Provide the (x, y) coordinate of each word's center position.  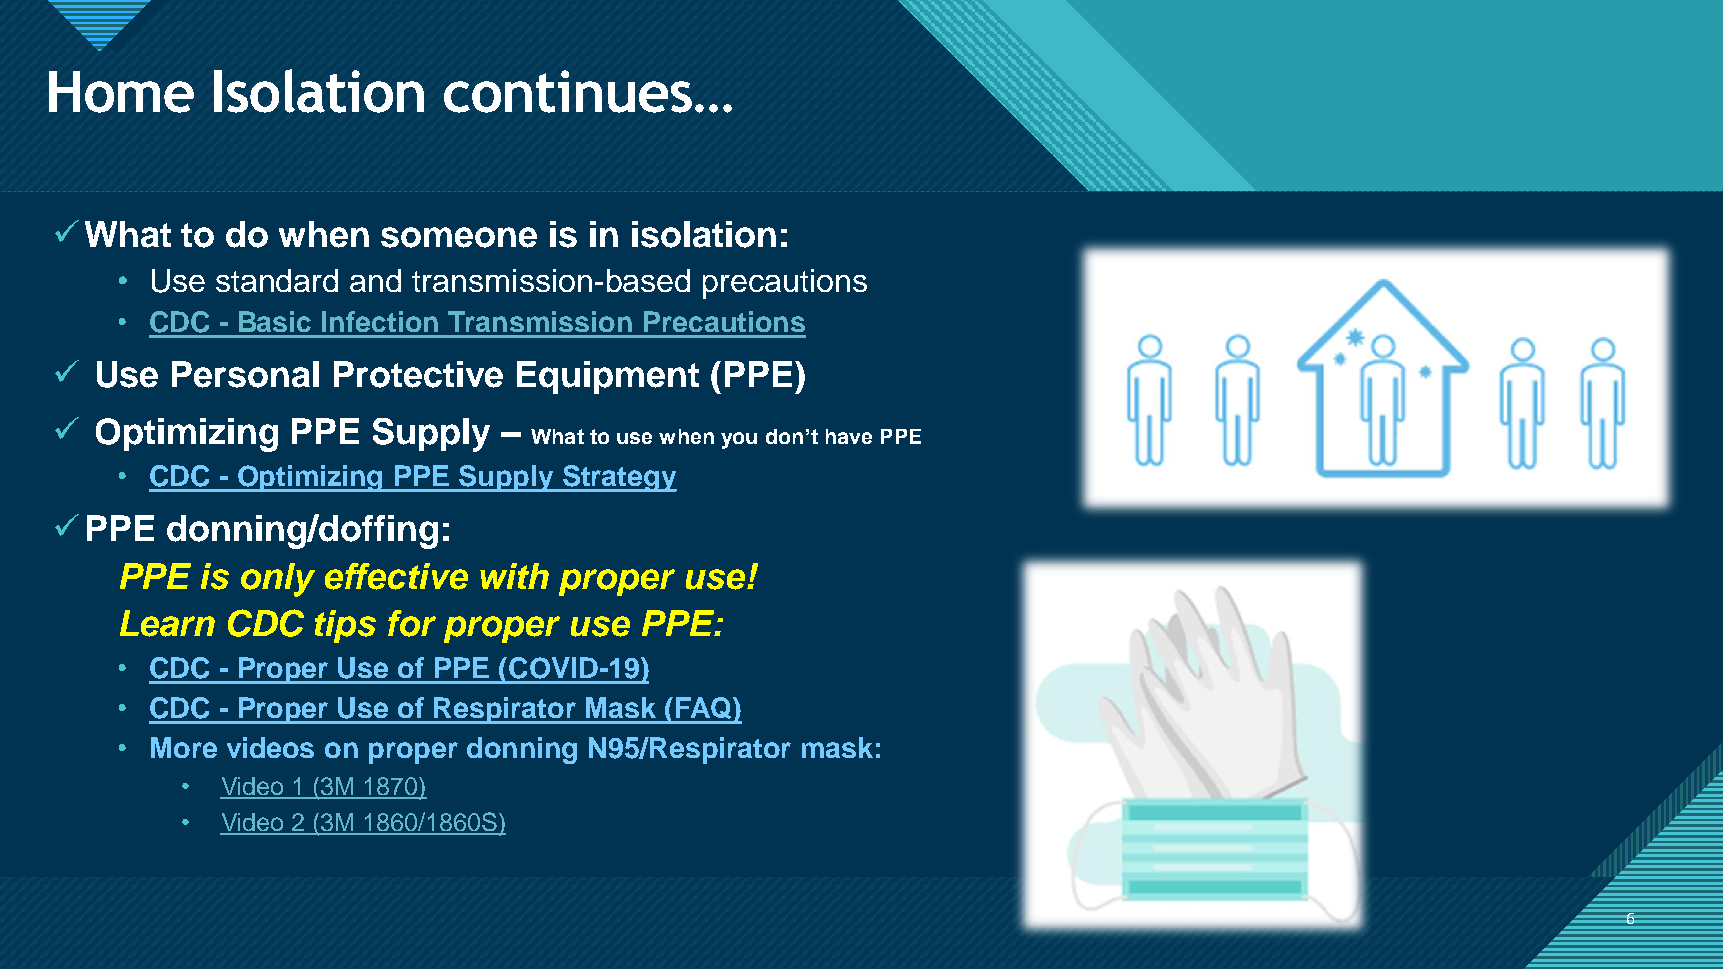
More (184, 747)
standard (277, 280)
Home (121, 92)
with (514, 576)
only (278, 580)
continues (568, 91)
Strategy (619, 478)
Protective (418, 374)
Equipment (608, 377)
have (849, 436)
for (412, 623)
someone (459, 237)
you (739, 440)
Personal (245, 374)
